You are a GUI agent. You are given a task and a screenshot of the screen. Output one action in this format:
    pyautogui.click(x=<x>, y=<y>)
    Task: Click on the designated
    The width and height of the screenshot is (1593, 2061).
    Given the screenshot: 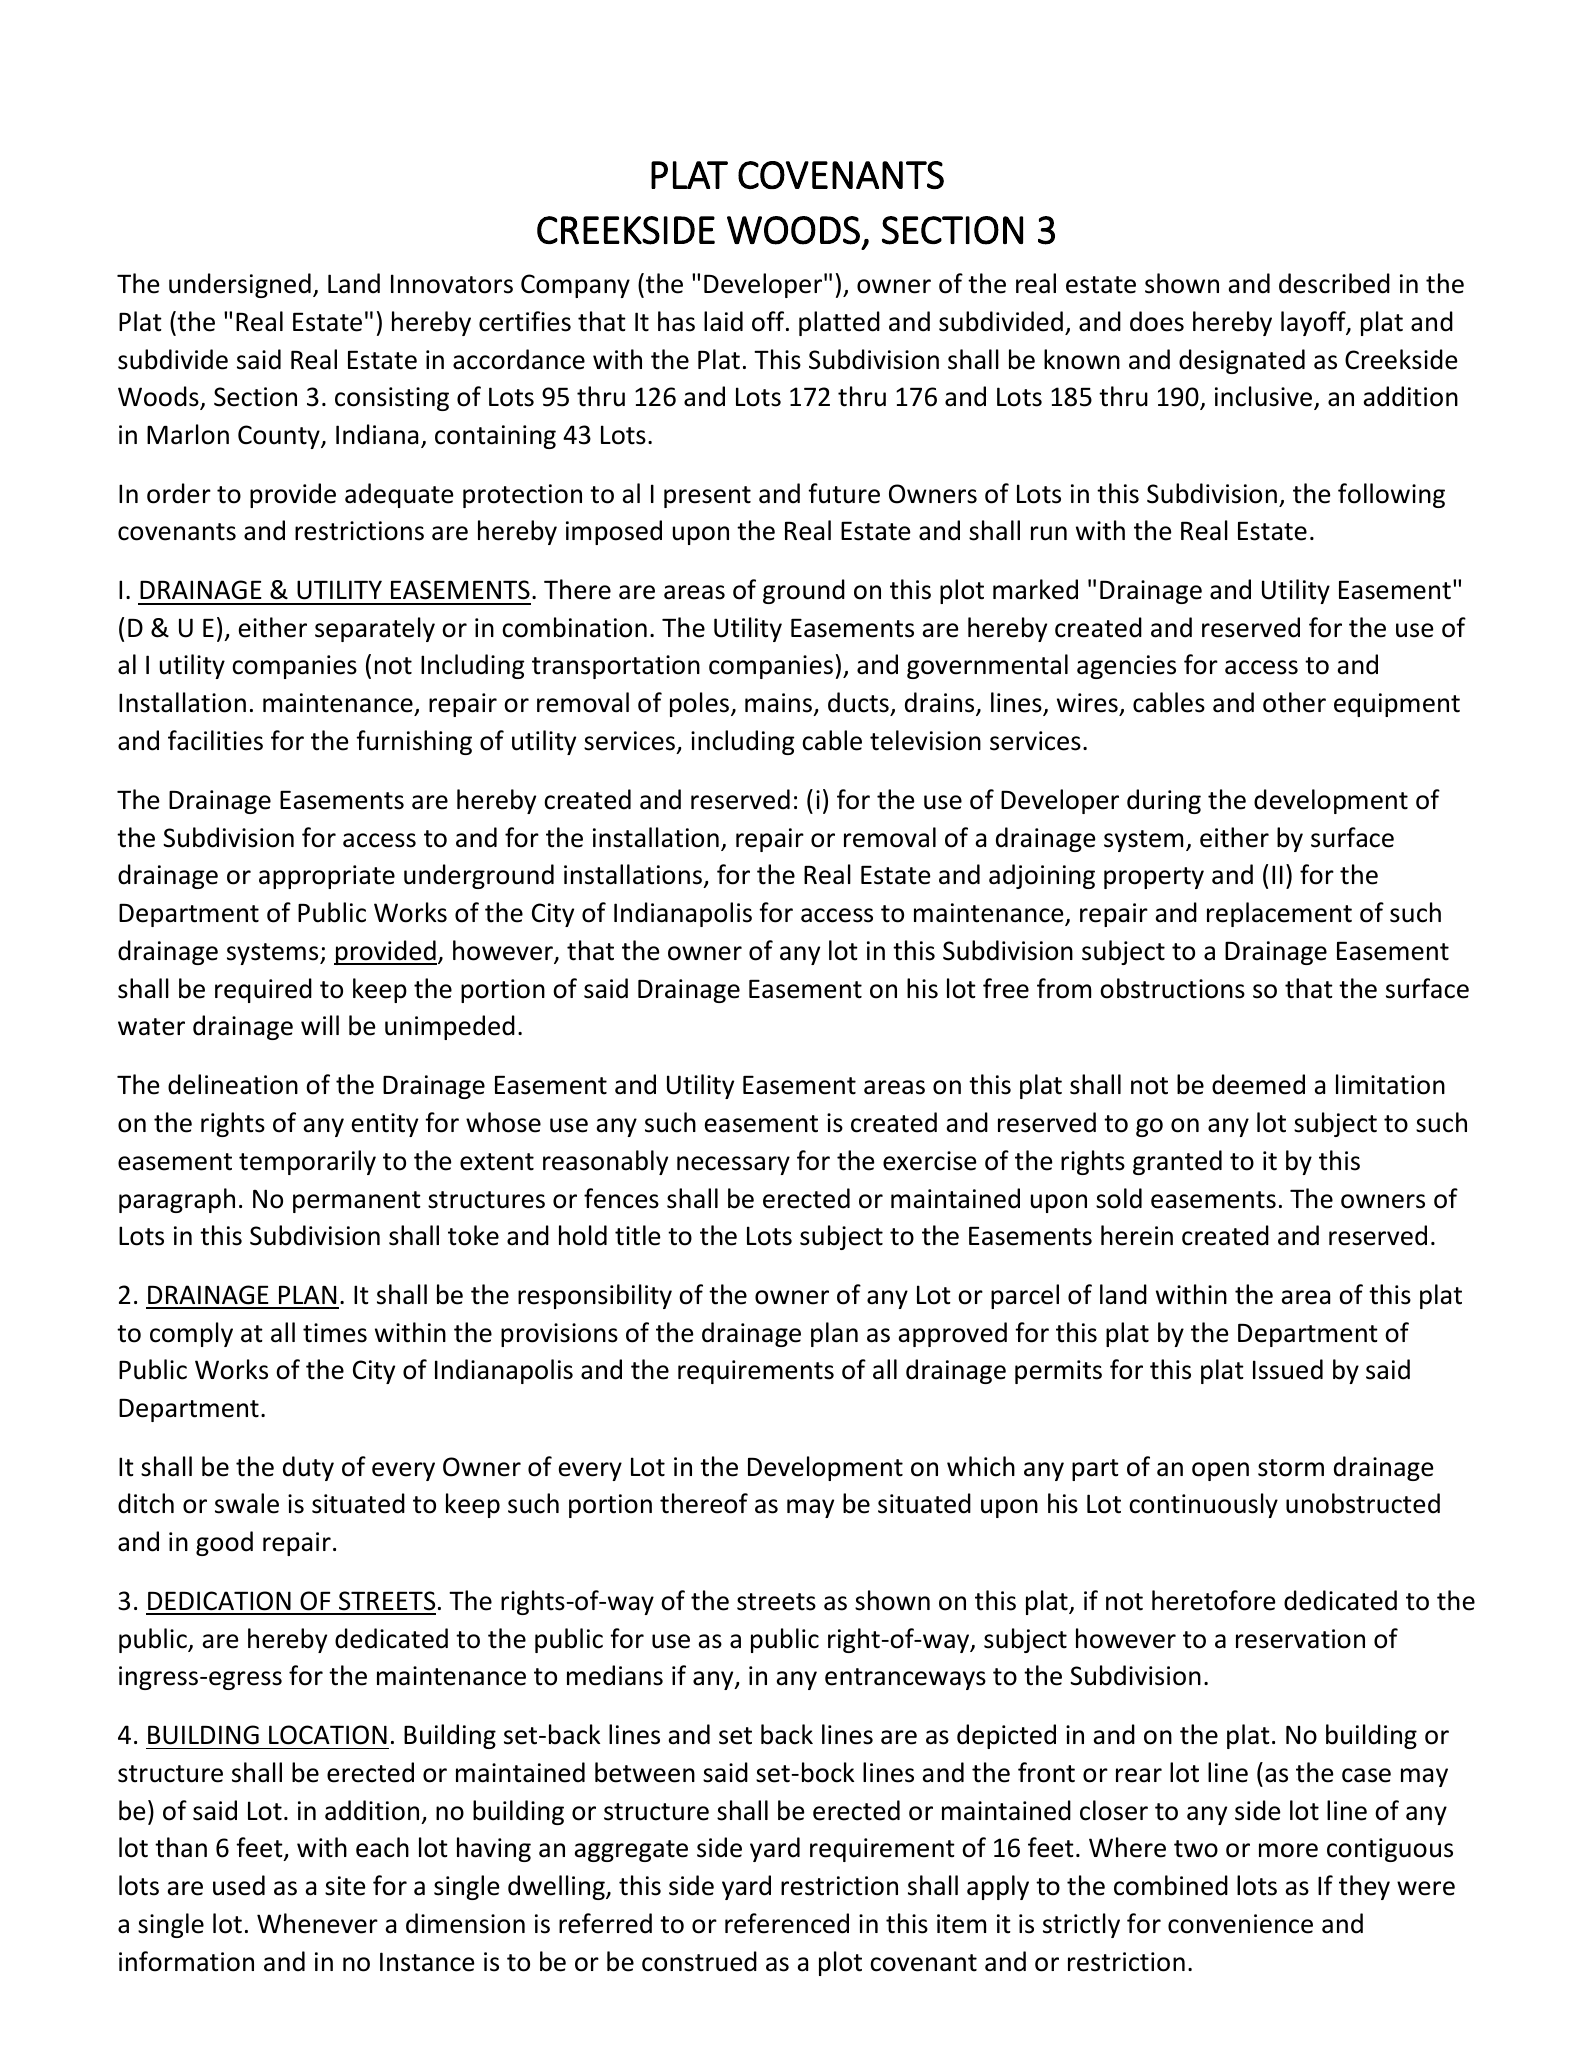 What is the action you would take?
    pyautogui.click(x=1242, y=361)
